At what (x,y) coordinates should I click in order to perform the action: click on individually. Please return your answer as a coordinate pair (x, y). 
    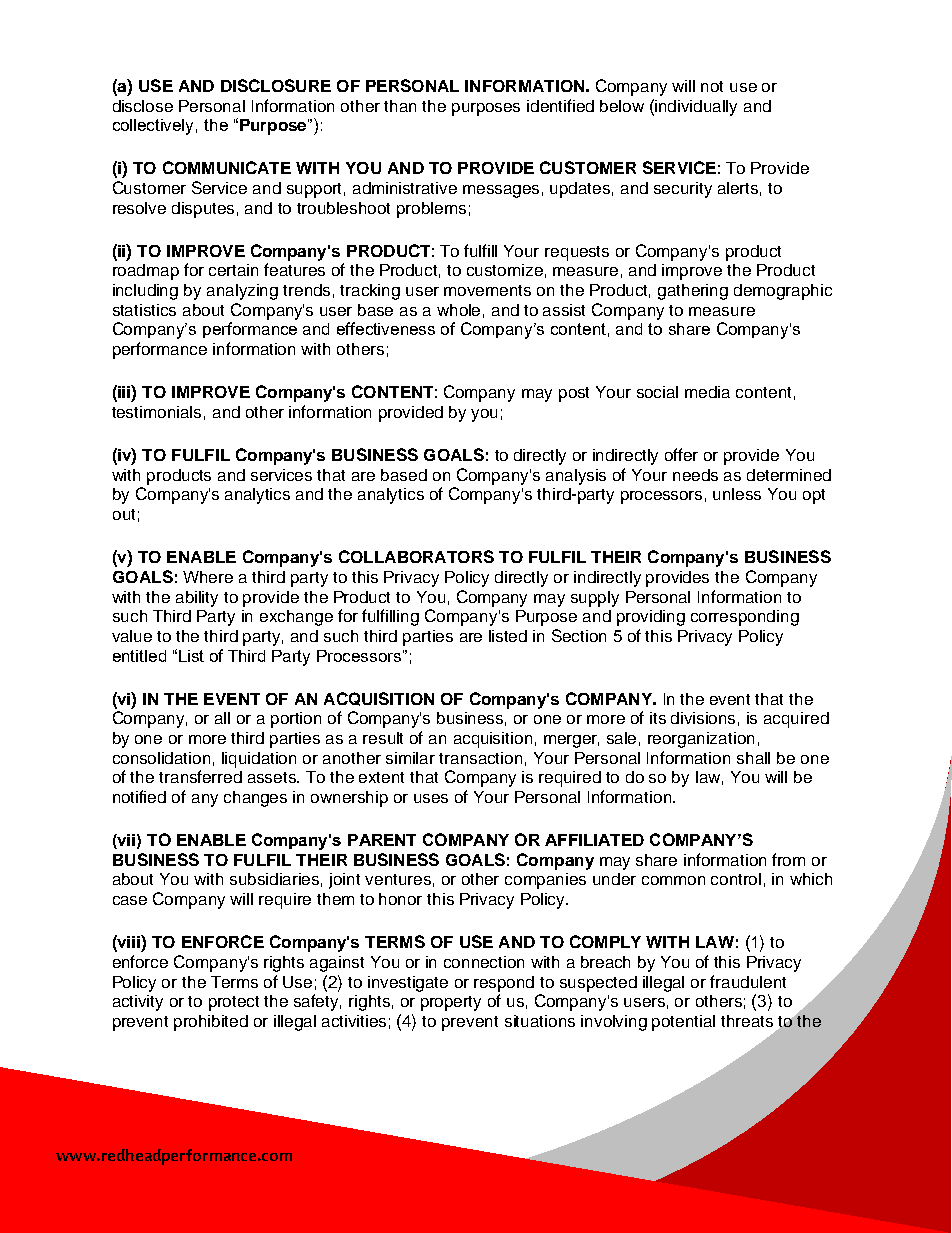
    Looking at the image, I should click on (696, 108).
